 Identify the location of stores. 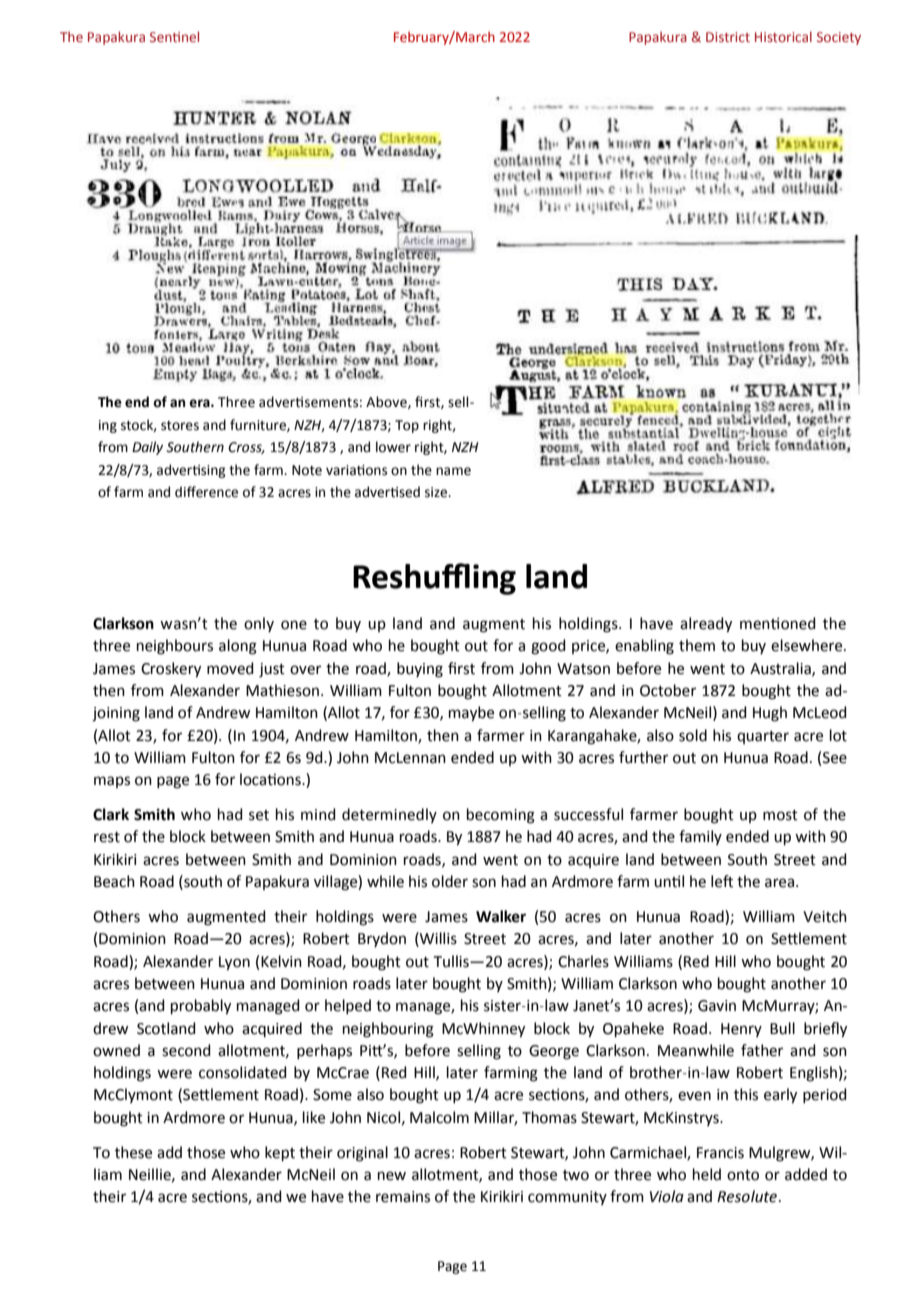
(180, 426).
